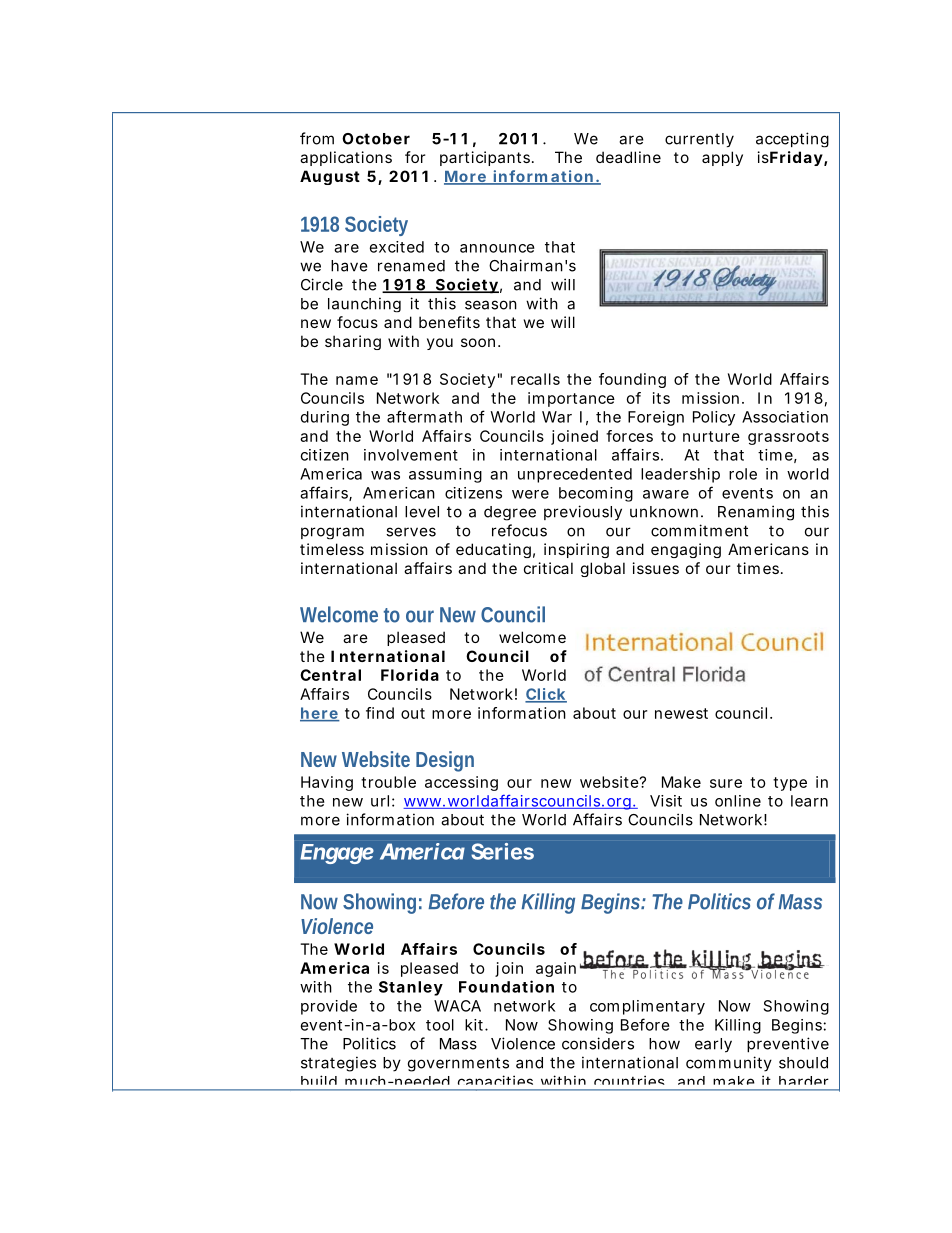  I want to click on strategies, so click(338, 1064).
